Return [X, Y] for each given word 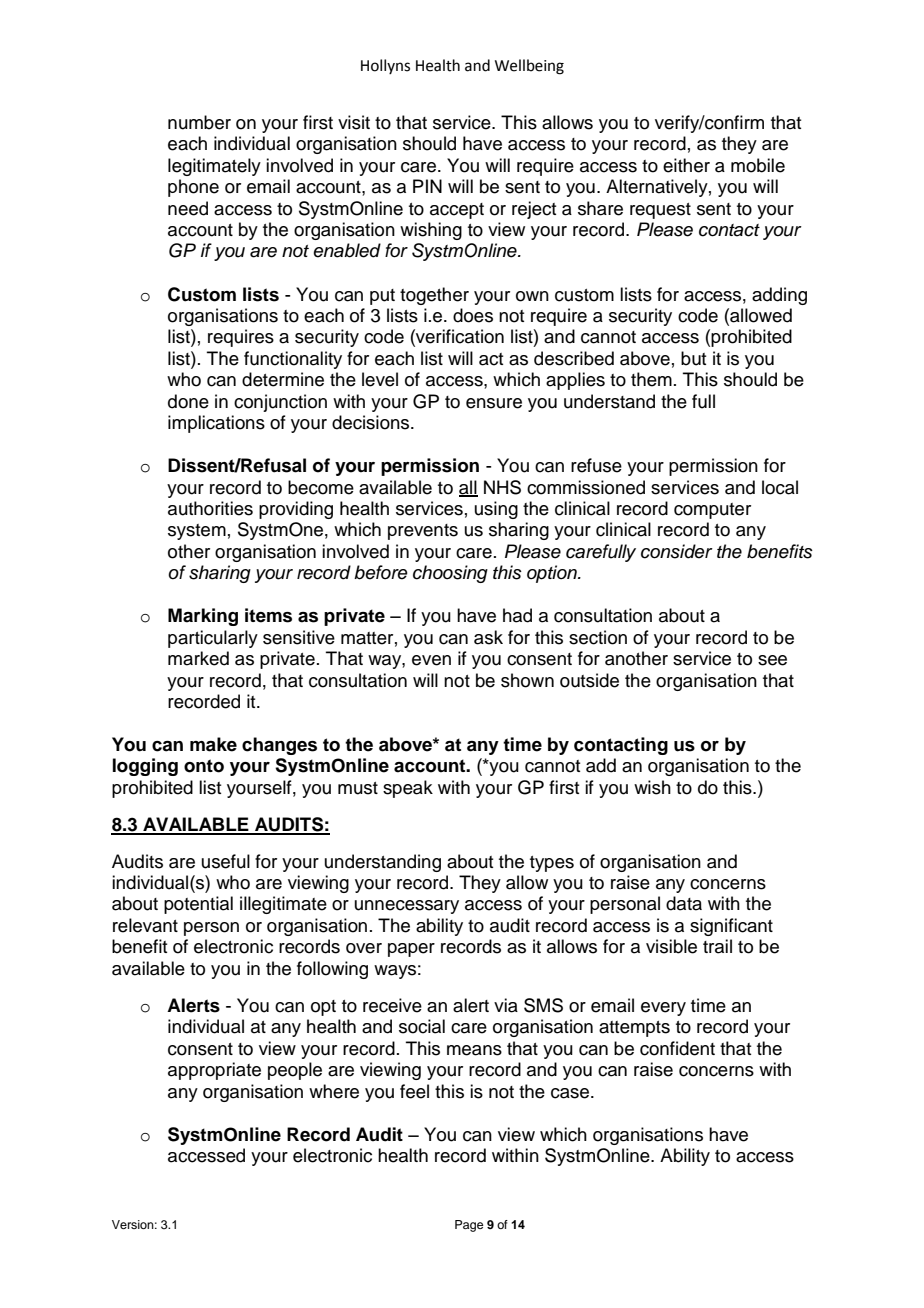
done [188, 401]
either [686, 165]
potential [198, 905]
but [693, 358]
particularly [213, 639]
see [772, 660]
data [684, 903]
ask [488, 637]
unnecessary [407, 907]
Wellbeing [529, 67]
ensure [494, 403]
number [199, 122]
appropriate [214, 1071]
